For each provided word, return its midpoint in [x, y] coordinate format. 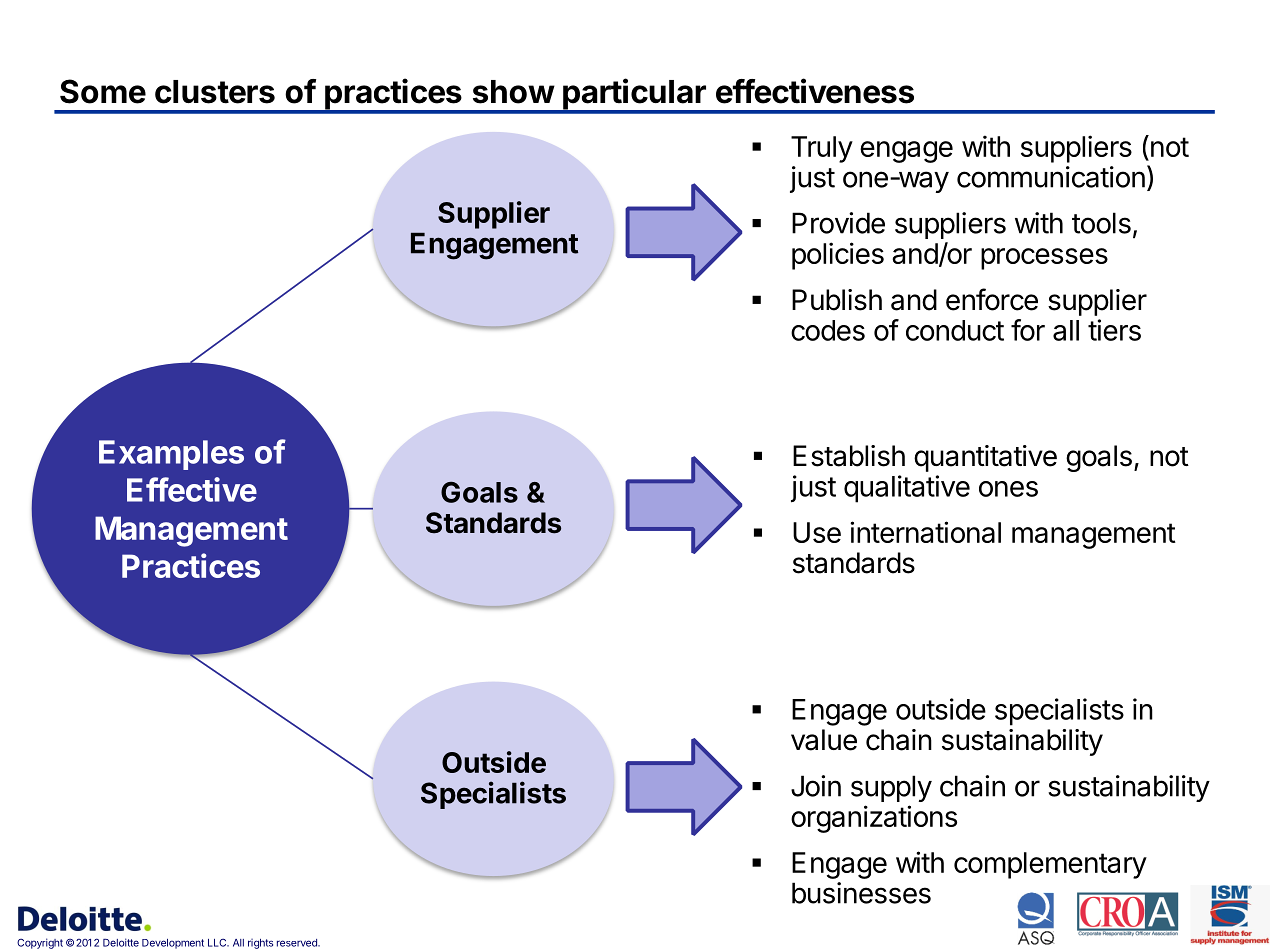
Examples [171, 455]
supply [891, 788]
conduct [955, 330]
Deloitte [121, 942]
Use [817, 532]
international [925, 532]
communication [1051, 177]
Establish [849, 456]
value [824, 740]
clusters [215, 92]
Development [173, 944]
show [514, 92]
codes [828, 330]
